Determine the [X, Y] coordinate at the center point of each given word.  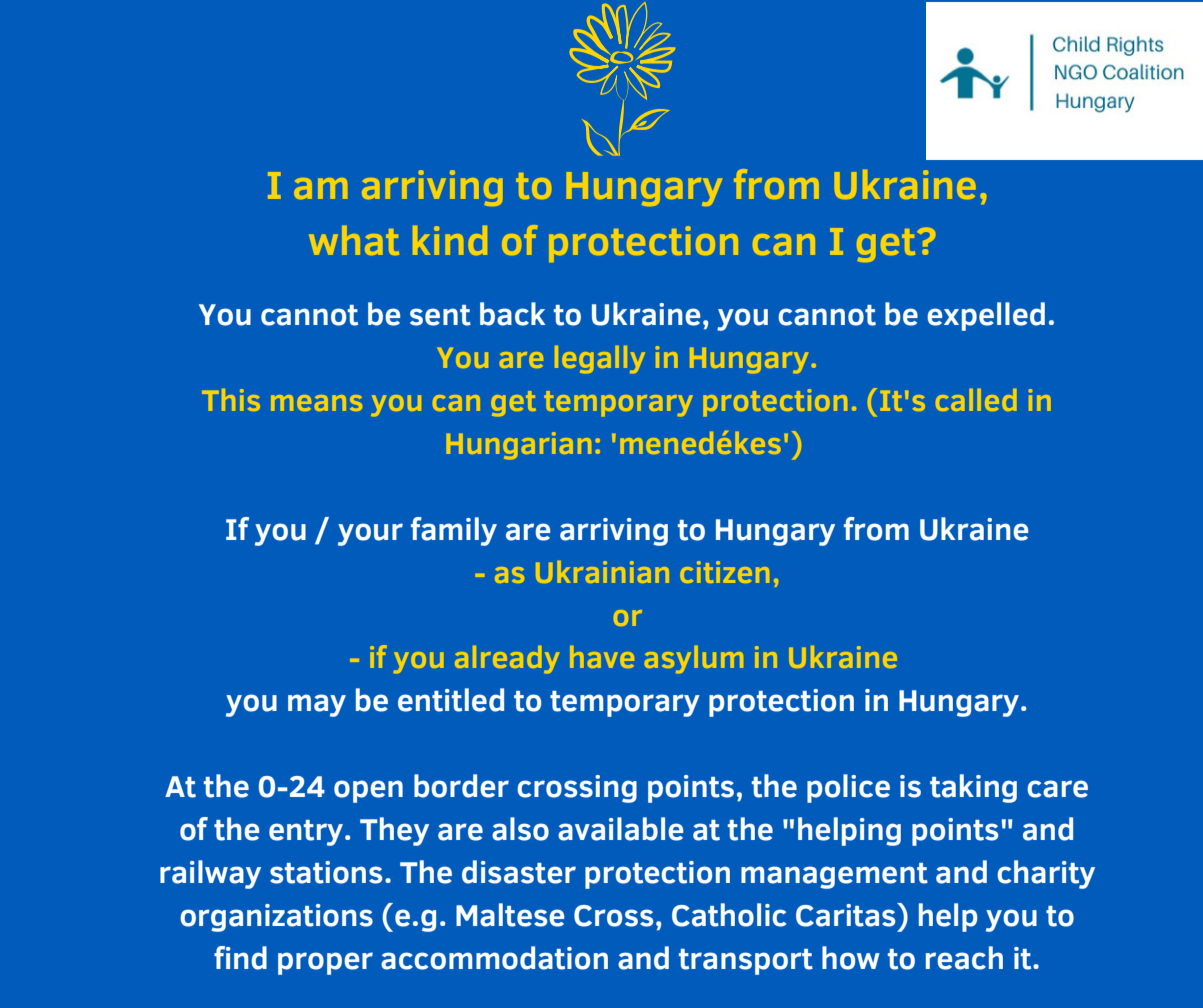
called [976, 400]
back [512, 314]
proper [325, 963]
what [354, 240]
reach [964, 958]
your [370, 534]
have [602, 657]
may [317, 705]
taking [973, 788]
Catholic [729, 915]
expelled [986, 316]
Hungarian [519, 446]
